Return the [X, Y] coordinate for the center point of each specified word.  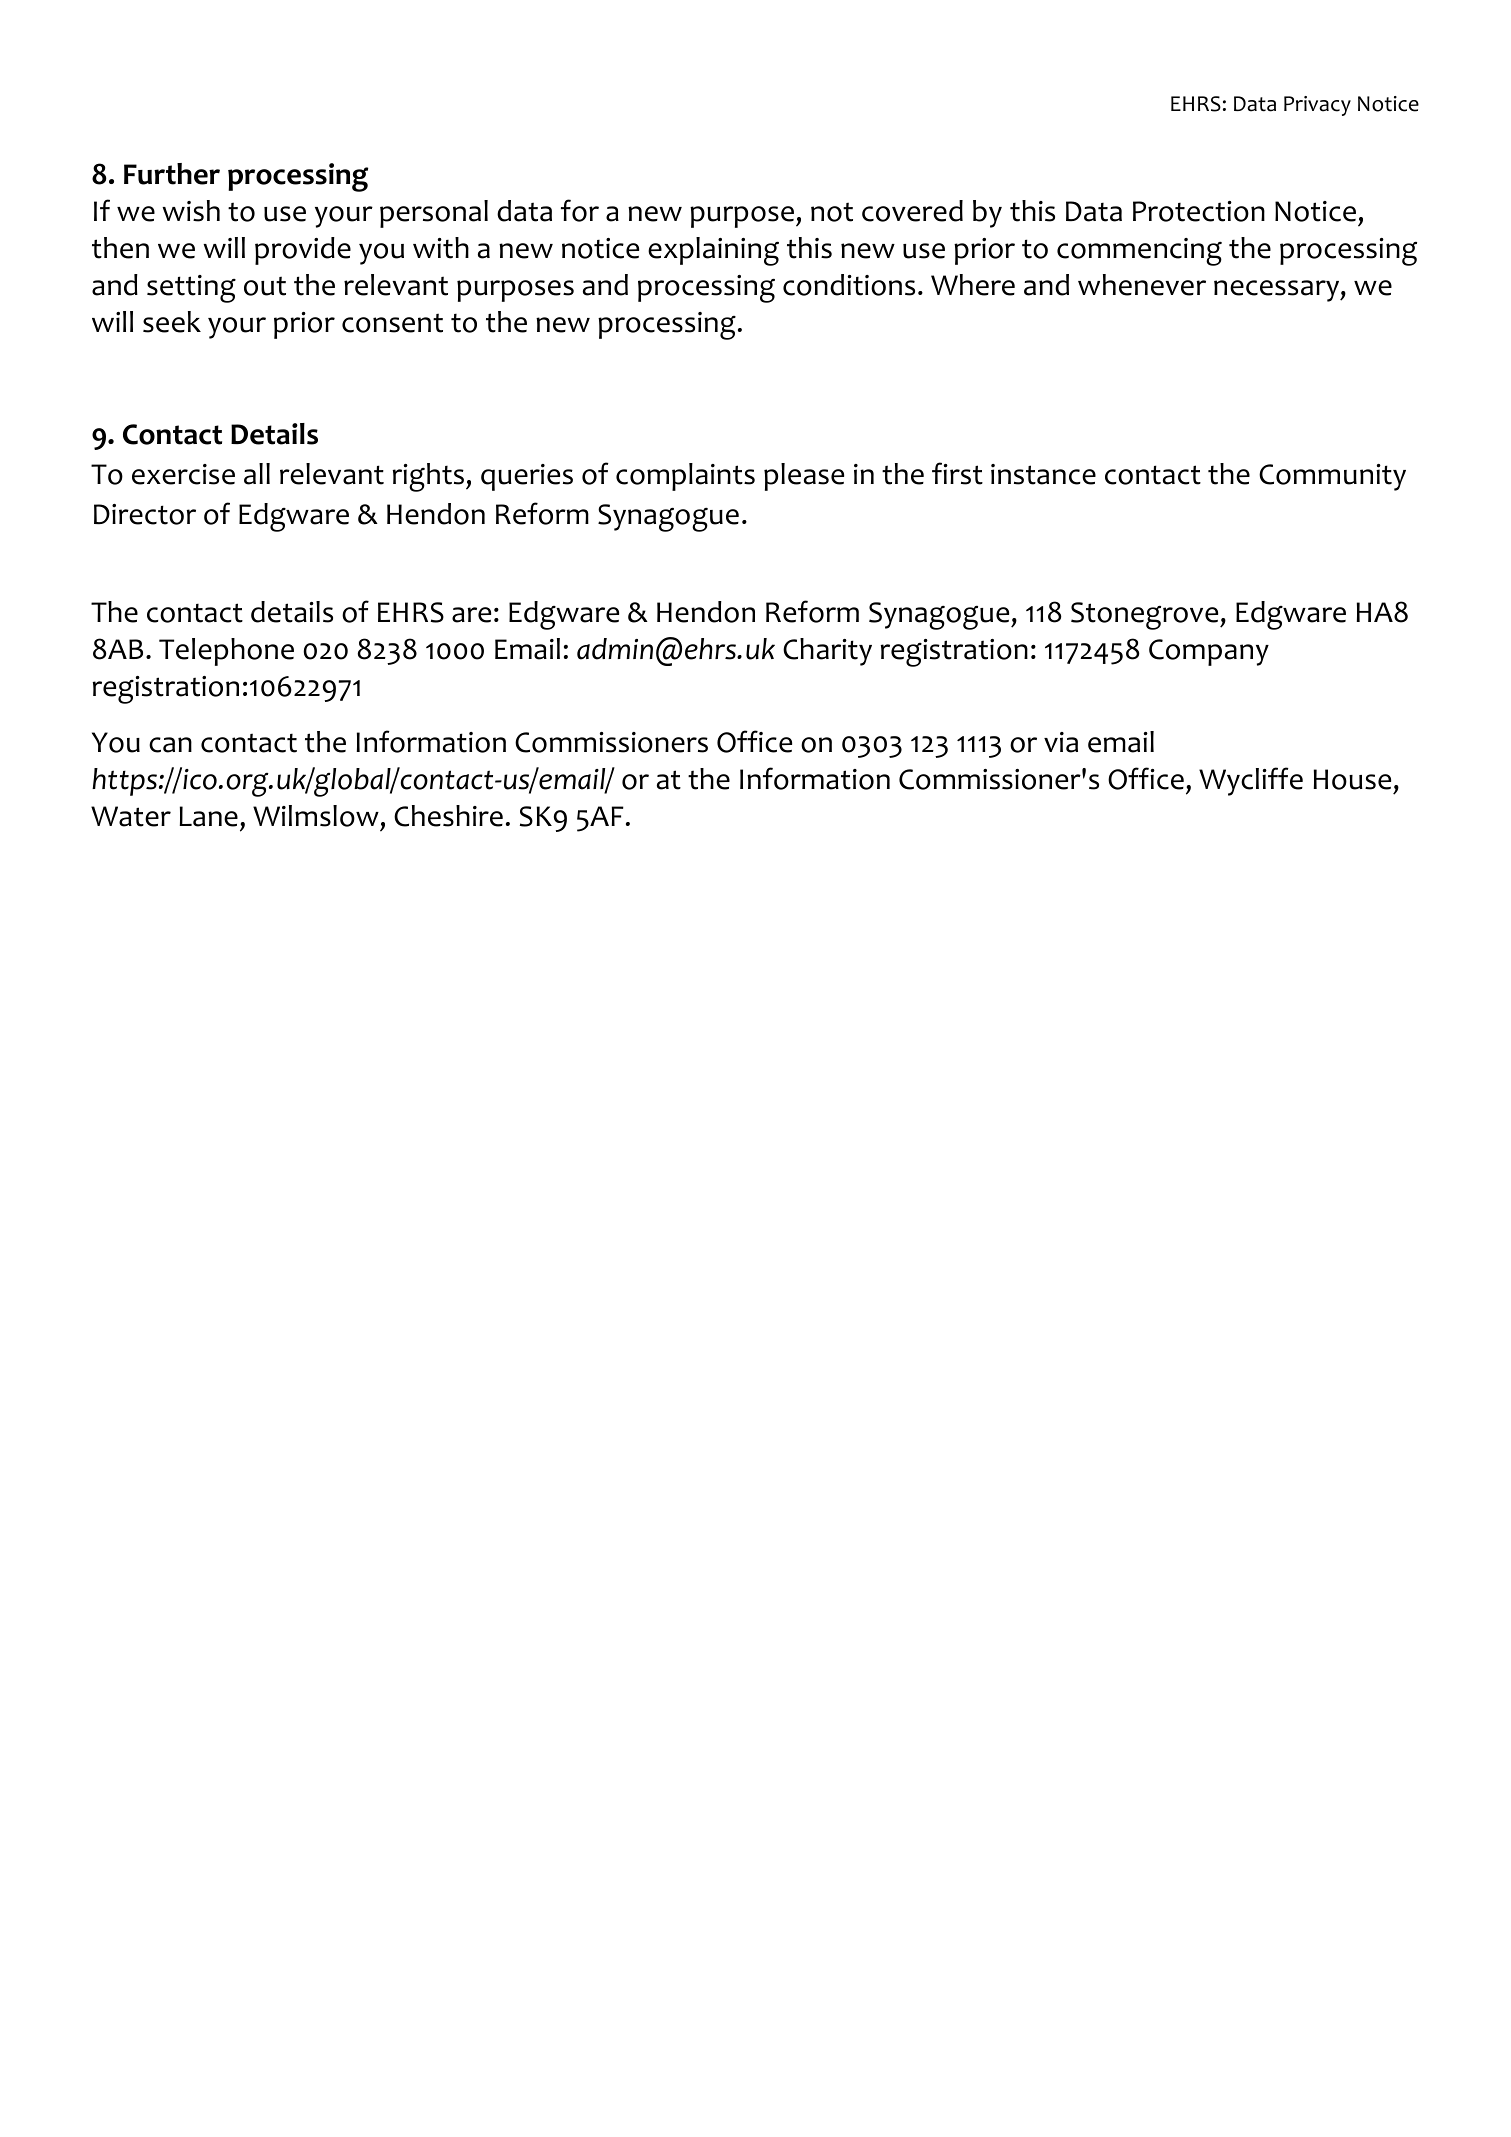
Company [1209, 652]
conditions [849, 285]
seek [172, 322]
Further [172, 174]
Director [145, 514]
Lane [209, 816]
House [1352, 779]
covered [912, 211]
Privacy [1317, 106]
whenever [1142, 285]
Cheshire [448, 816]
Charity [827, 652]
